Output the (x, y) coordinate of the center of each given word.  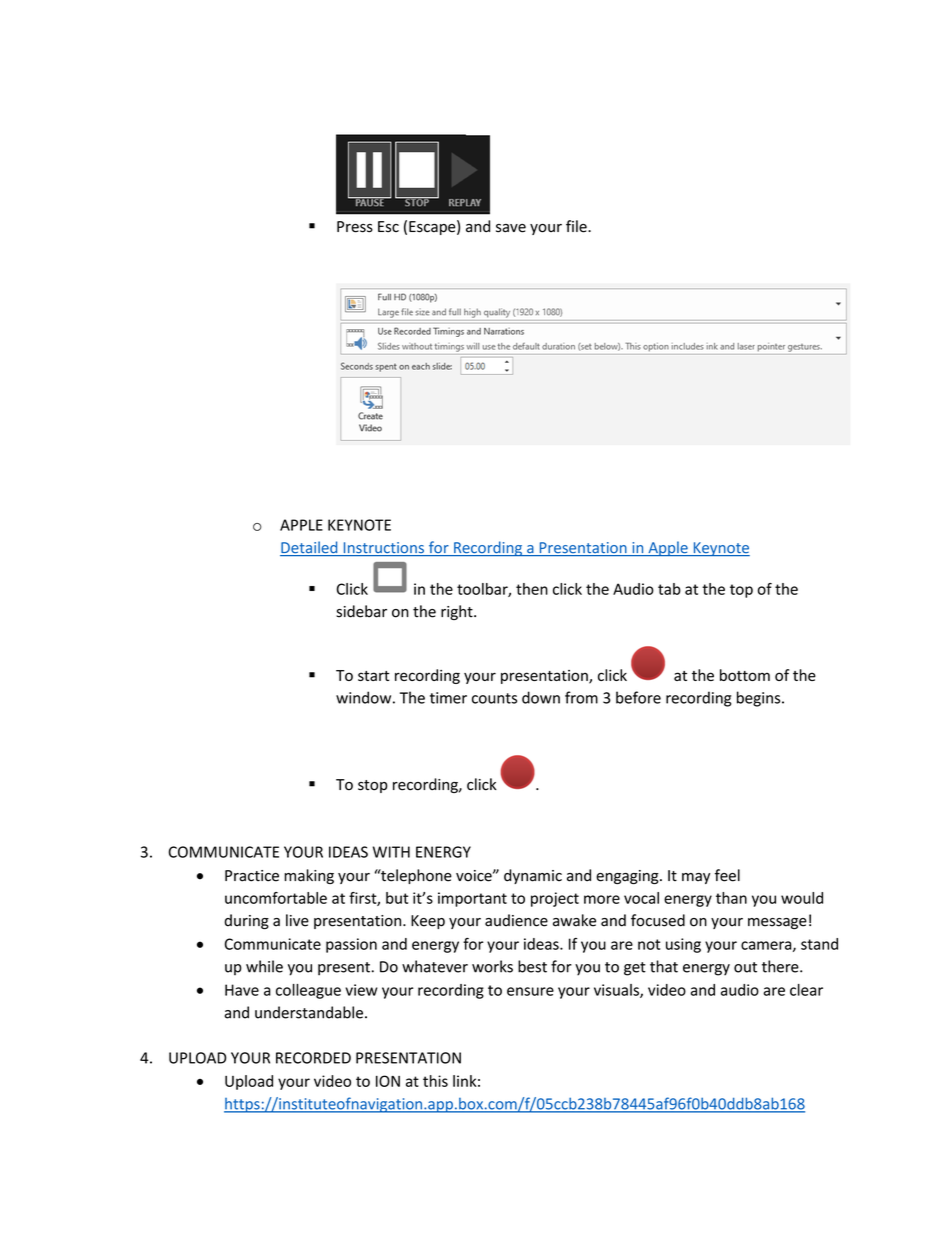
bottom (745, 675)
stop (373, 786)
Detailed (310, 548)
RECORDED (313, 1058)
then (532, 589)
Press (355, 227)
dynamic (533, 876)
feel (727, 875)
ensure (530, 991)
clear (806, 990)
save (511, 228)
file (577, 226)
